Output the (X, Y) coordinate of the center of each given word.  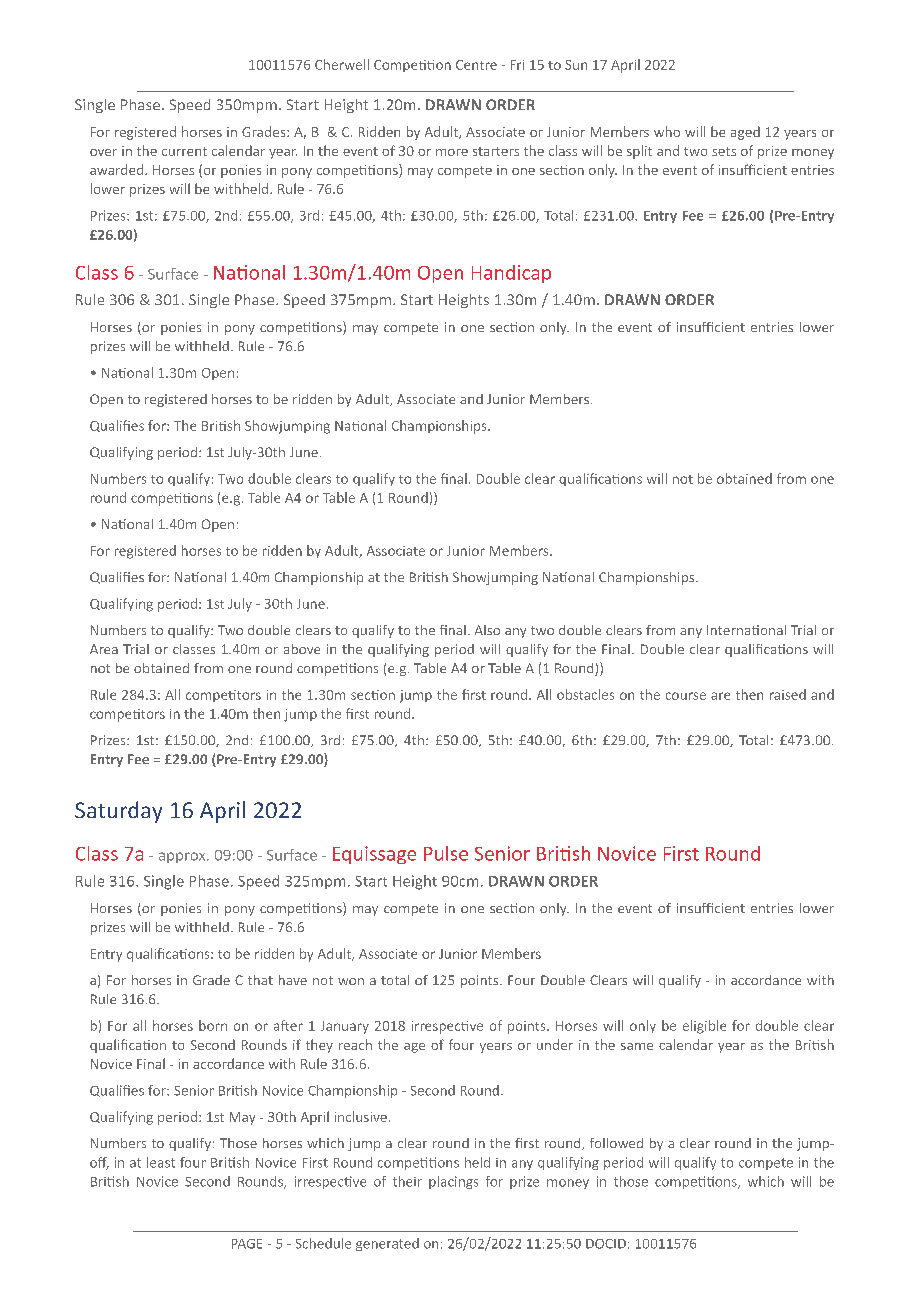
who (667, 131)
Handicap (511, 274)
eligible (704, 1027)
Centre (476, 65)
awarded (118, 169)
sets (724, 151)
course (686, 696)
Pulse (446, 853)
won (351, 981)
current (184, 151)
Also (487, 630)
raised (788, 694)
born (213, 1025)
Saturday (118, 812)
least (161, 1162)
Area (104, 649)
